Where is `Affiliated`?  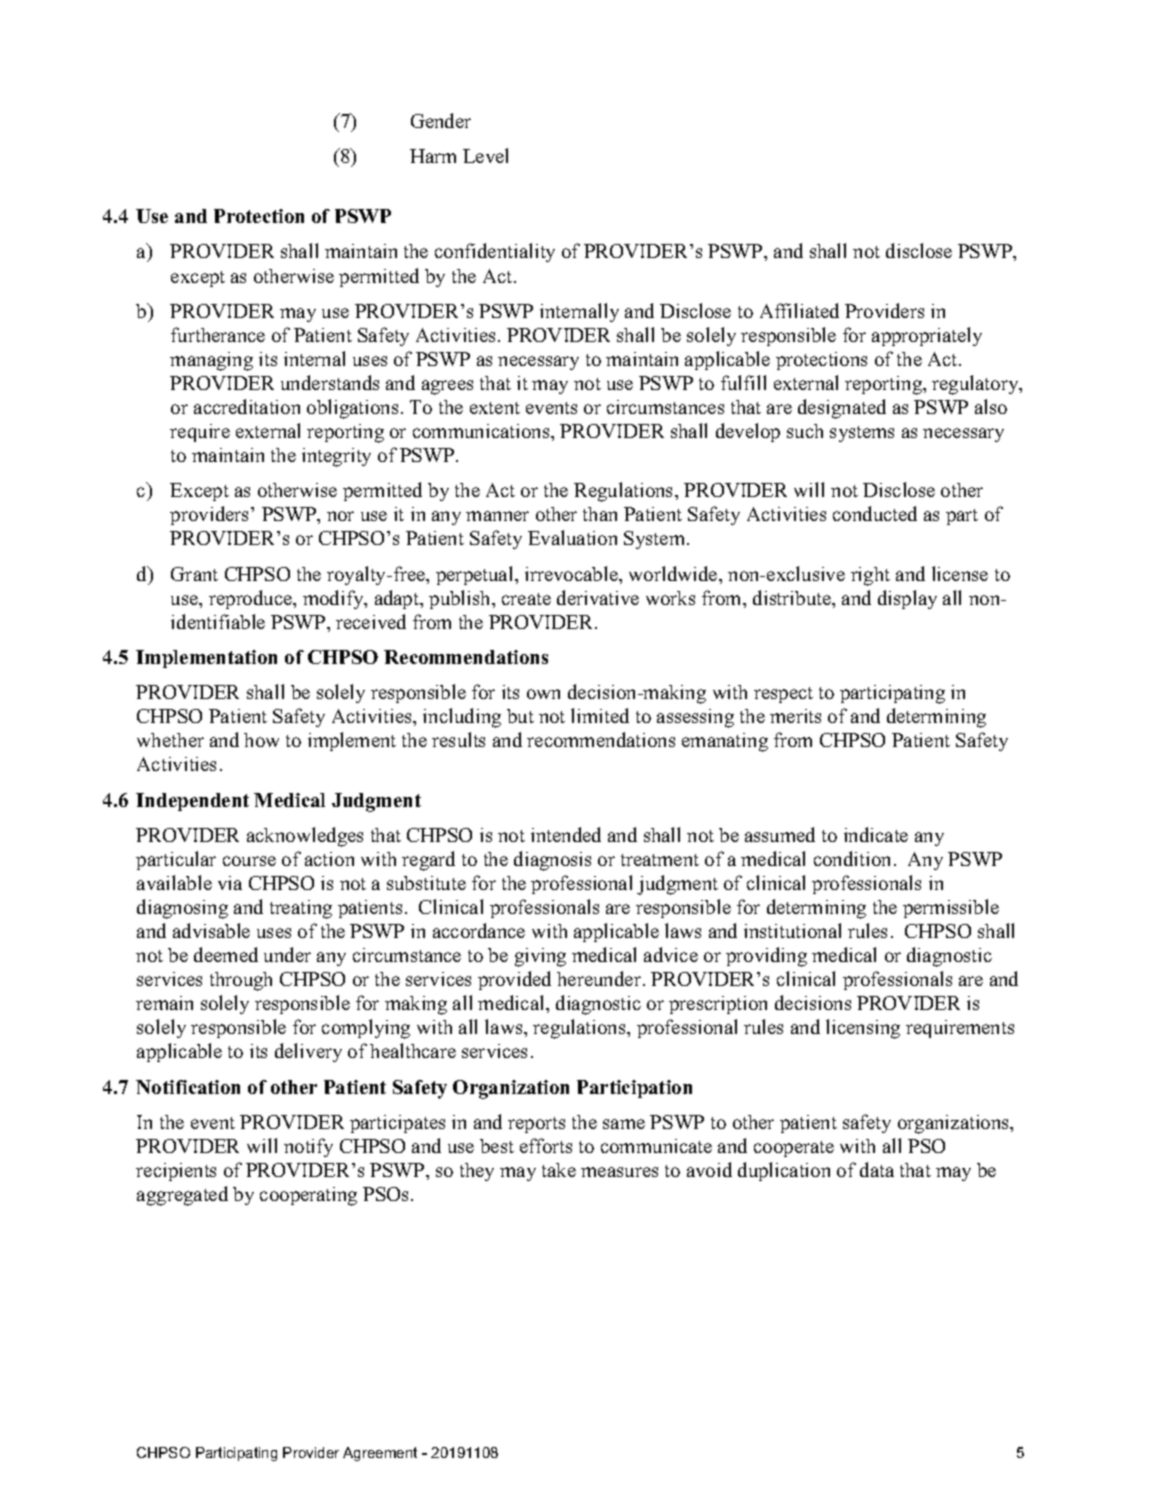 Affiliated is located at coordinates (799, 310).
